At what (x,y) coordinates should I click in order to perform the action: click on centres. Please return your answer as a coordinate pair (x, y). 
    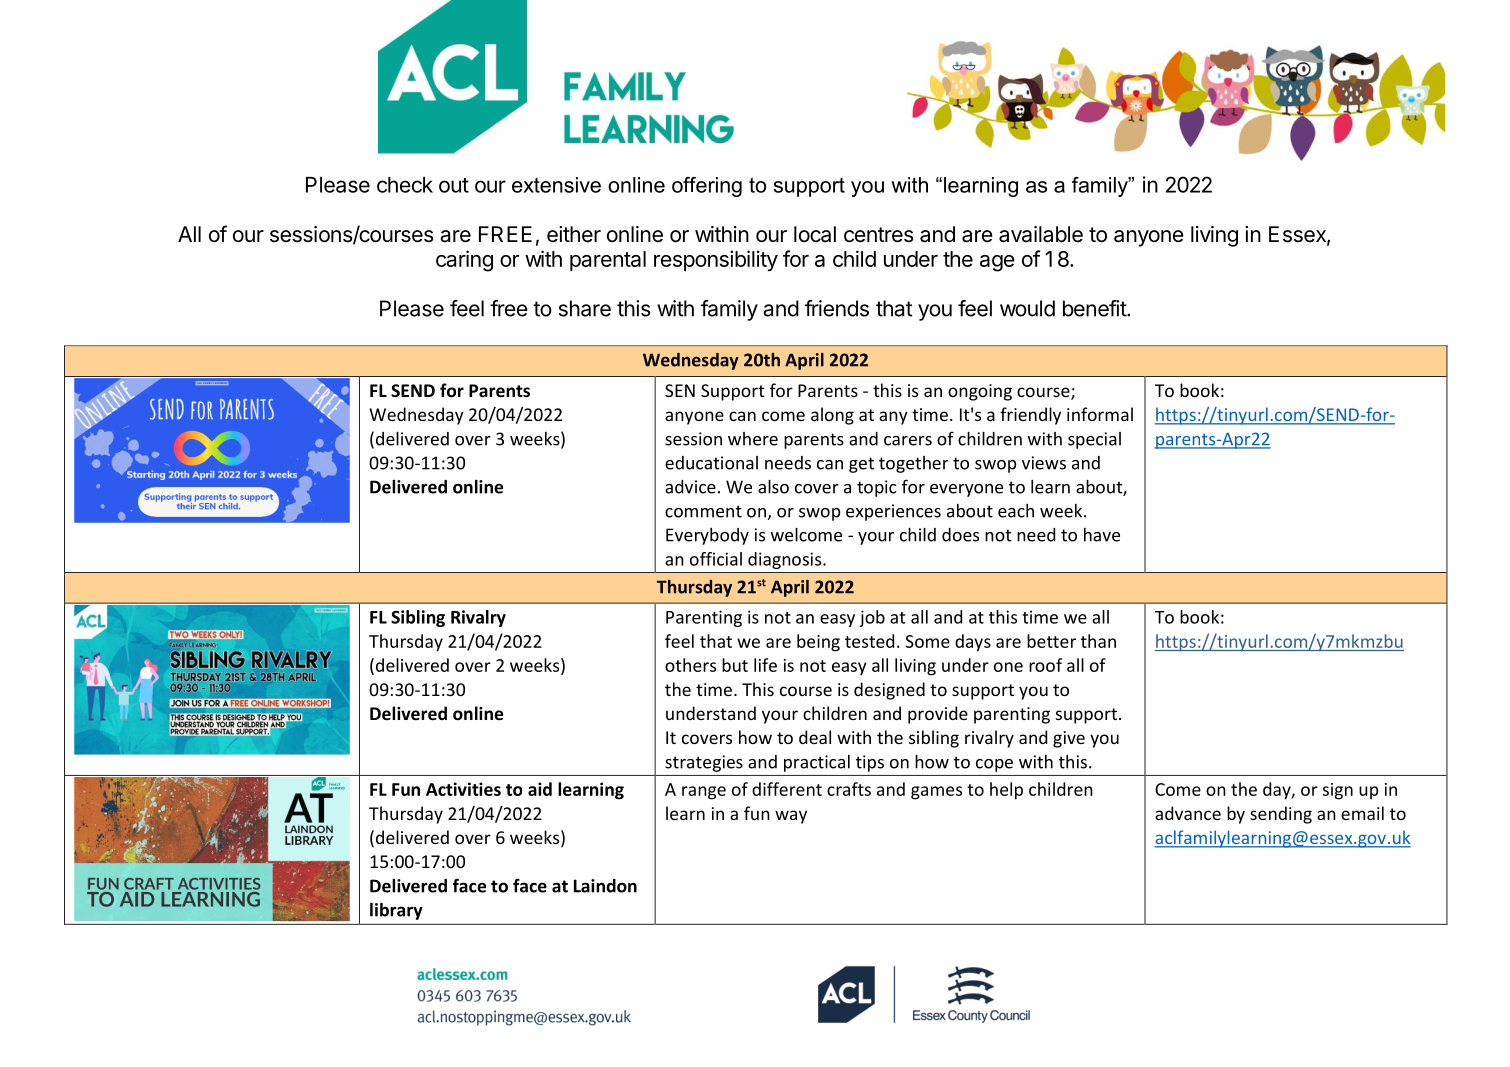
    Looking at the image, I should click on (879, 235).
